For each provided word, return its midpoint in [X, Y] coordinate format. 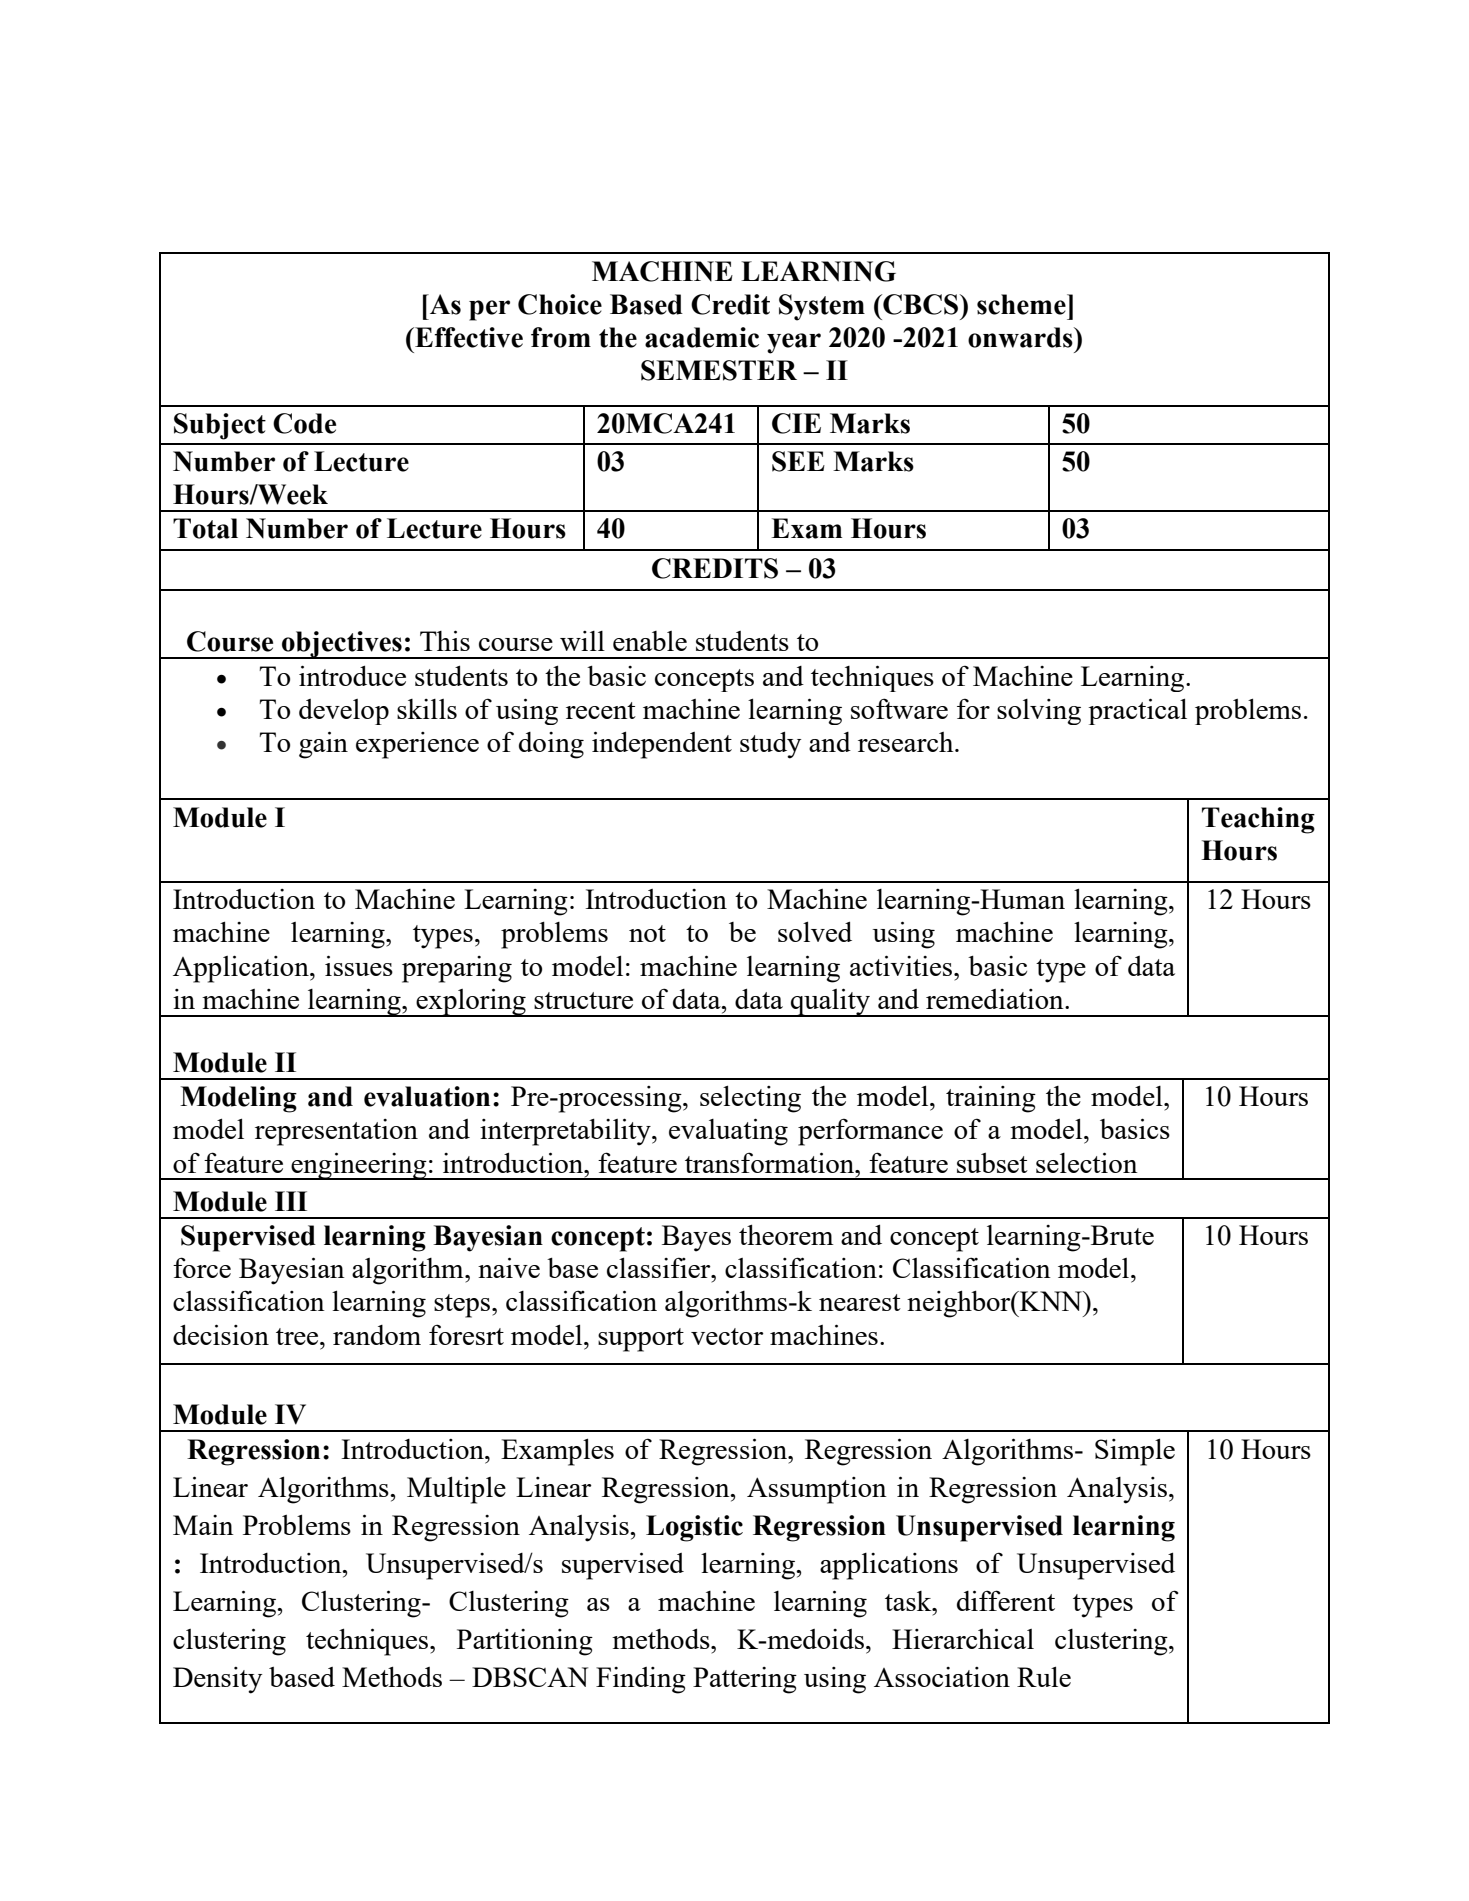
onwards [1021, 337]
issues [359, 965]
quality [830, 1002]
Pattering [745, 1680]
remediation [996, 999]
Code [304, 423]
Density [217, 1680]
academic [702, 337]
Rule [1044, 1676]
